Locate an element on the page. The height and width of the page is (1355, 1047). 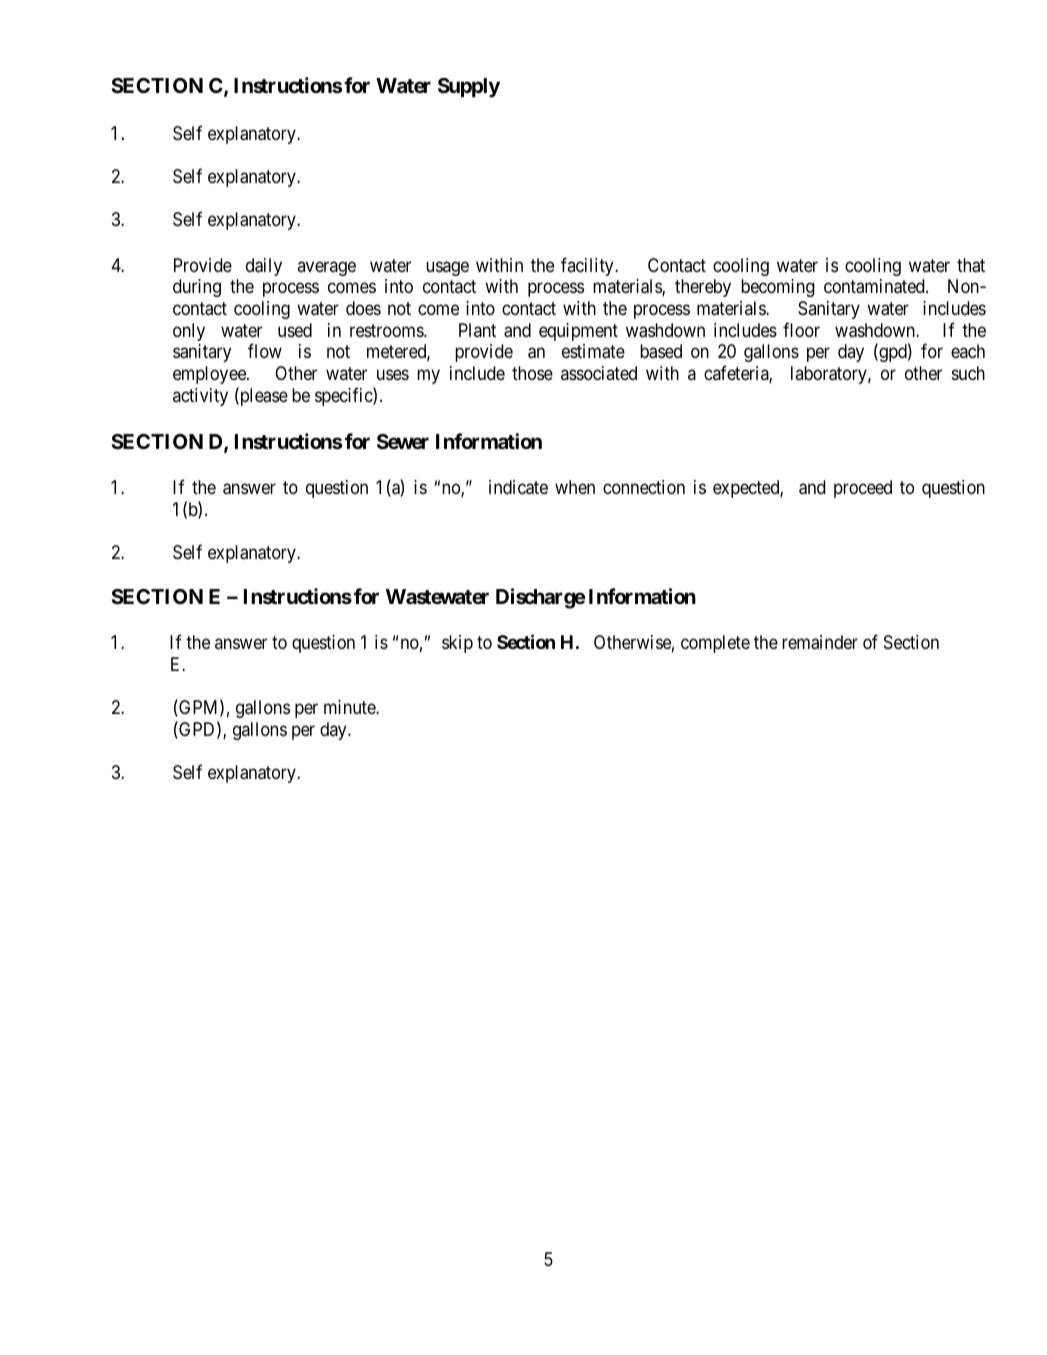
used is located at coordinates (295, 330).
